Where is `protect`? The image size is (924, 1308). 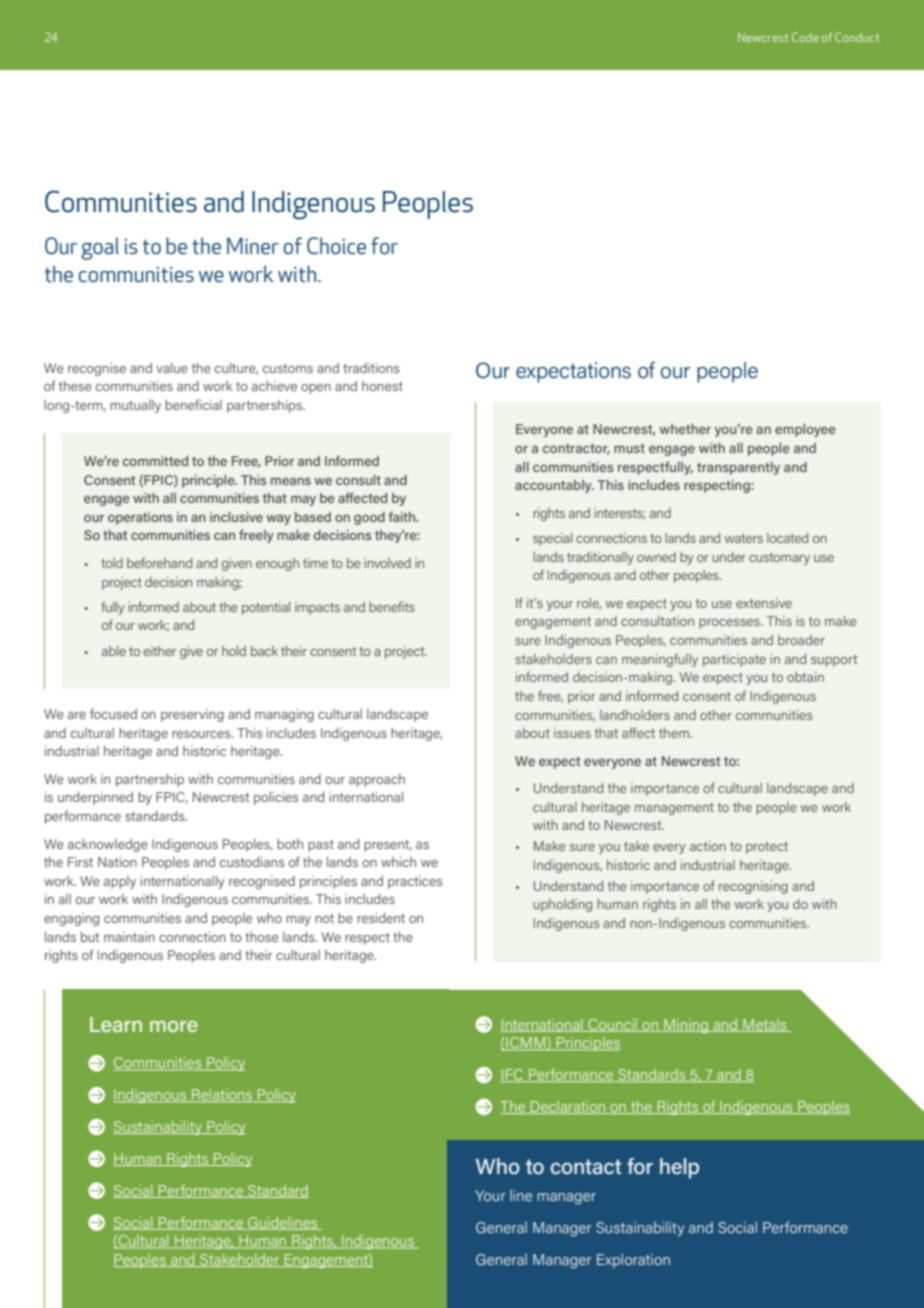 protect is located at coordinates (767, 848).
